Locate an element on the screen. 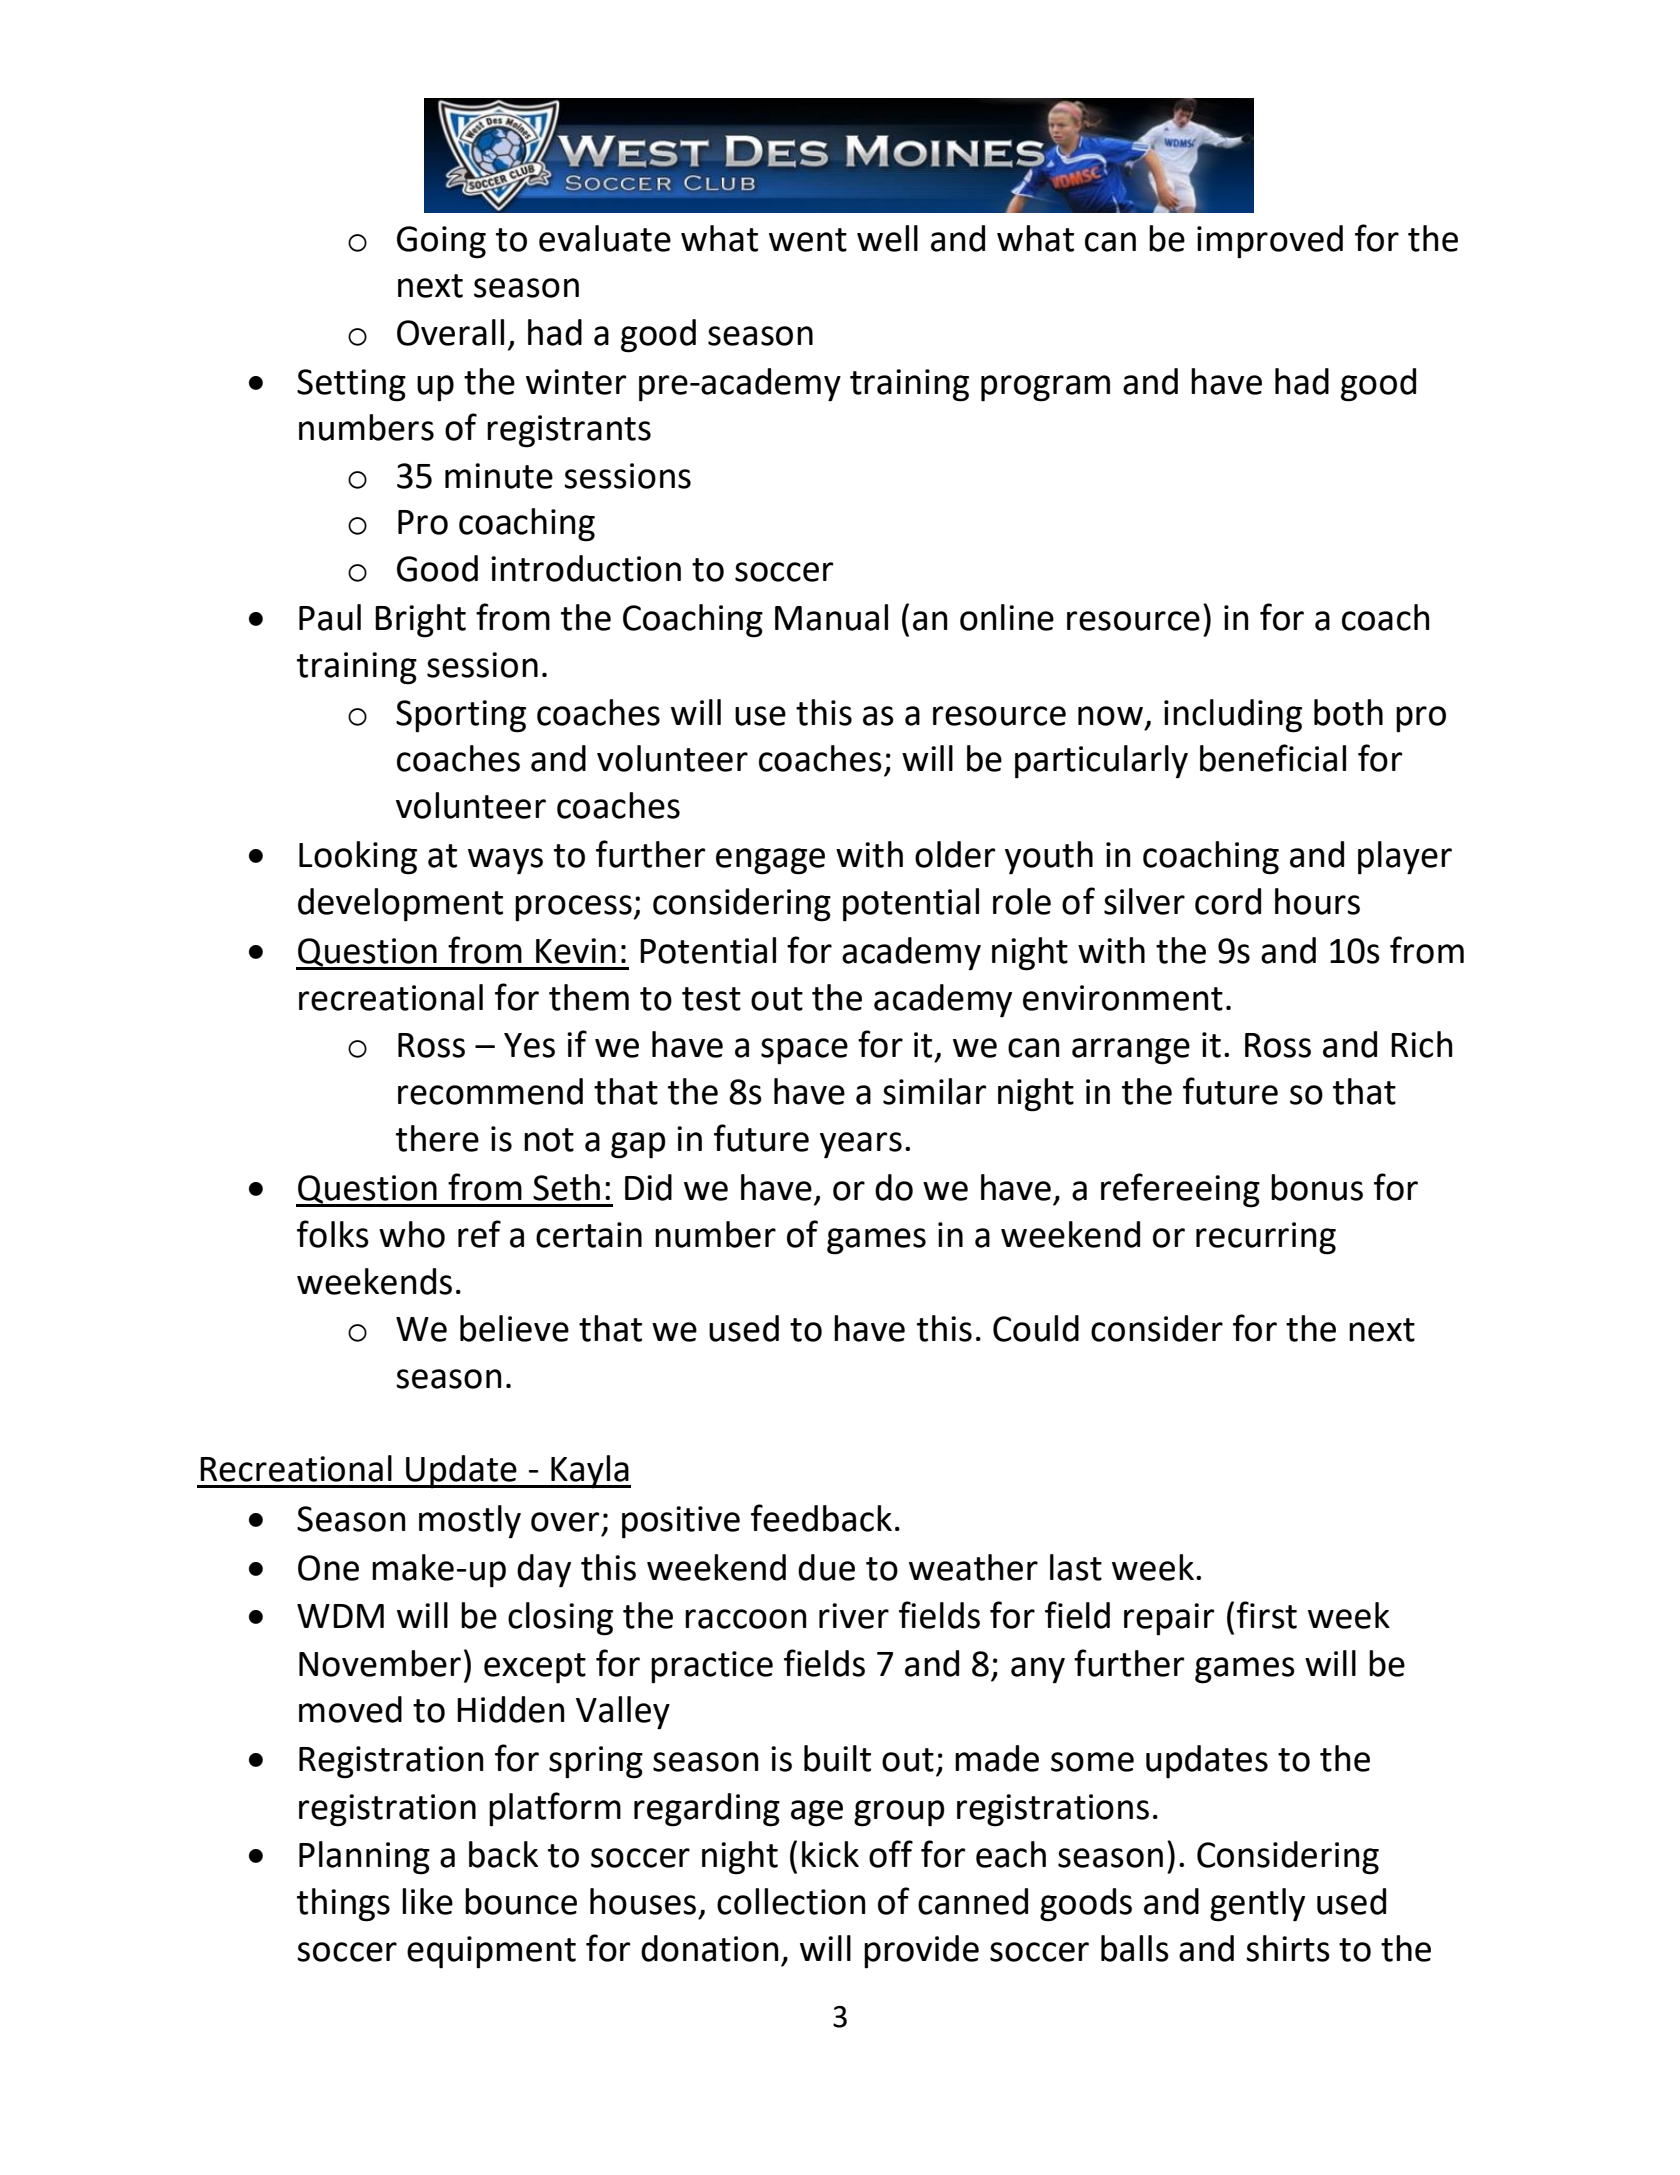 This screenshot has height=2175, width=1680. Manual is located at coordinates (831, 617).
